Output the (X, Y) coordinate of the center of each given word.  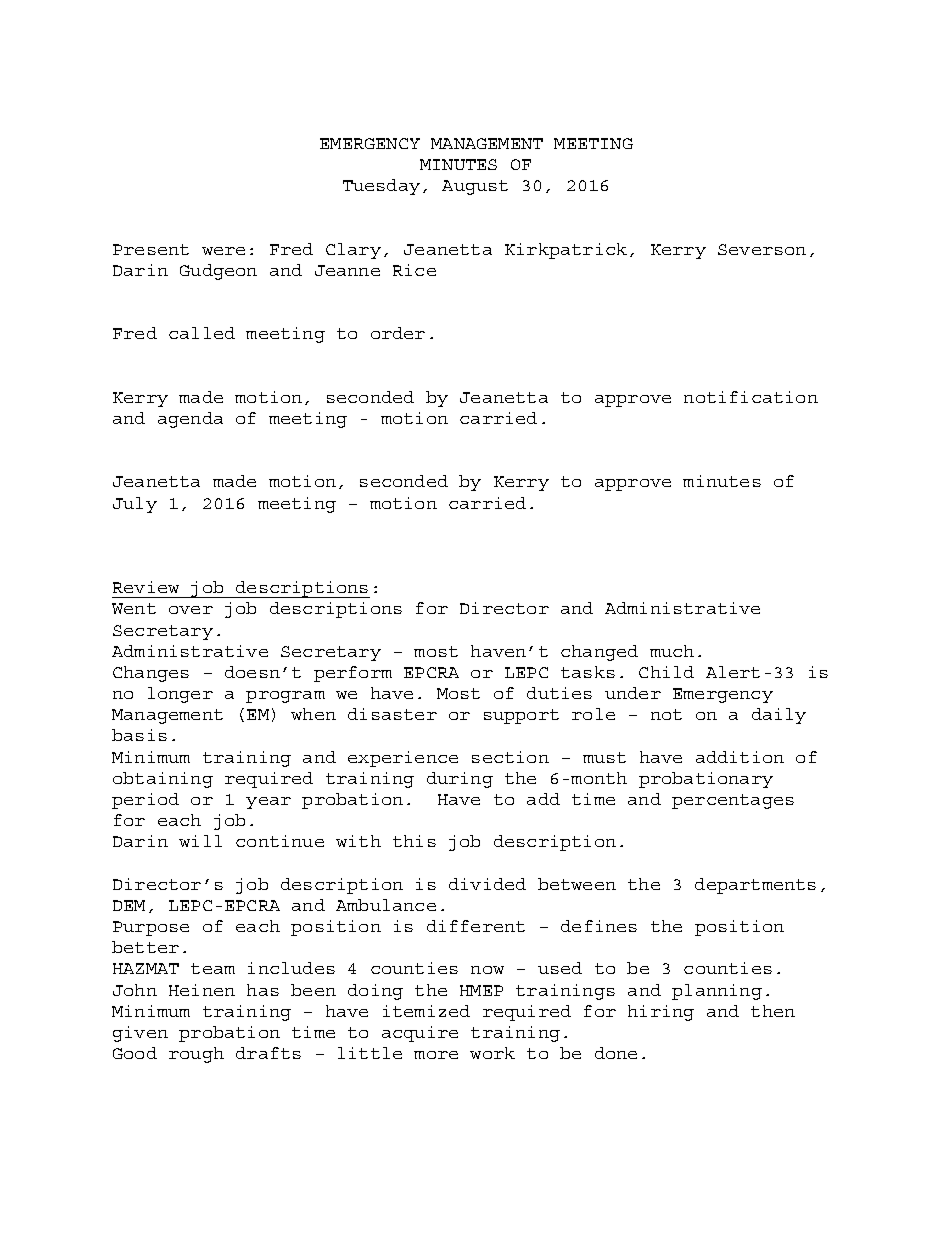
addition (740, 757)
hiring (661, 1013)
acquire (420, 1034)
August (475, 187)
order (398, 333)
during (460, 780)
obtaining (163, 780)
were (223, 251)
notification (751, 397)
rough (196, 1055)
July (135, 505)
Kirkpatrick (566, 251)
